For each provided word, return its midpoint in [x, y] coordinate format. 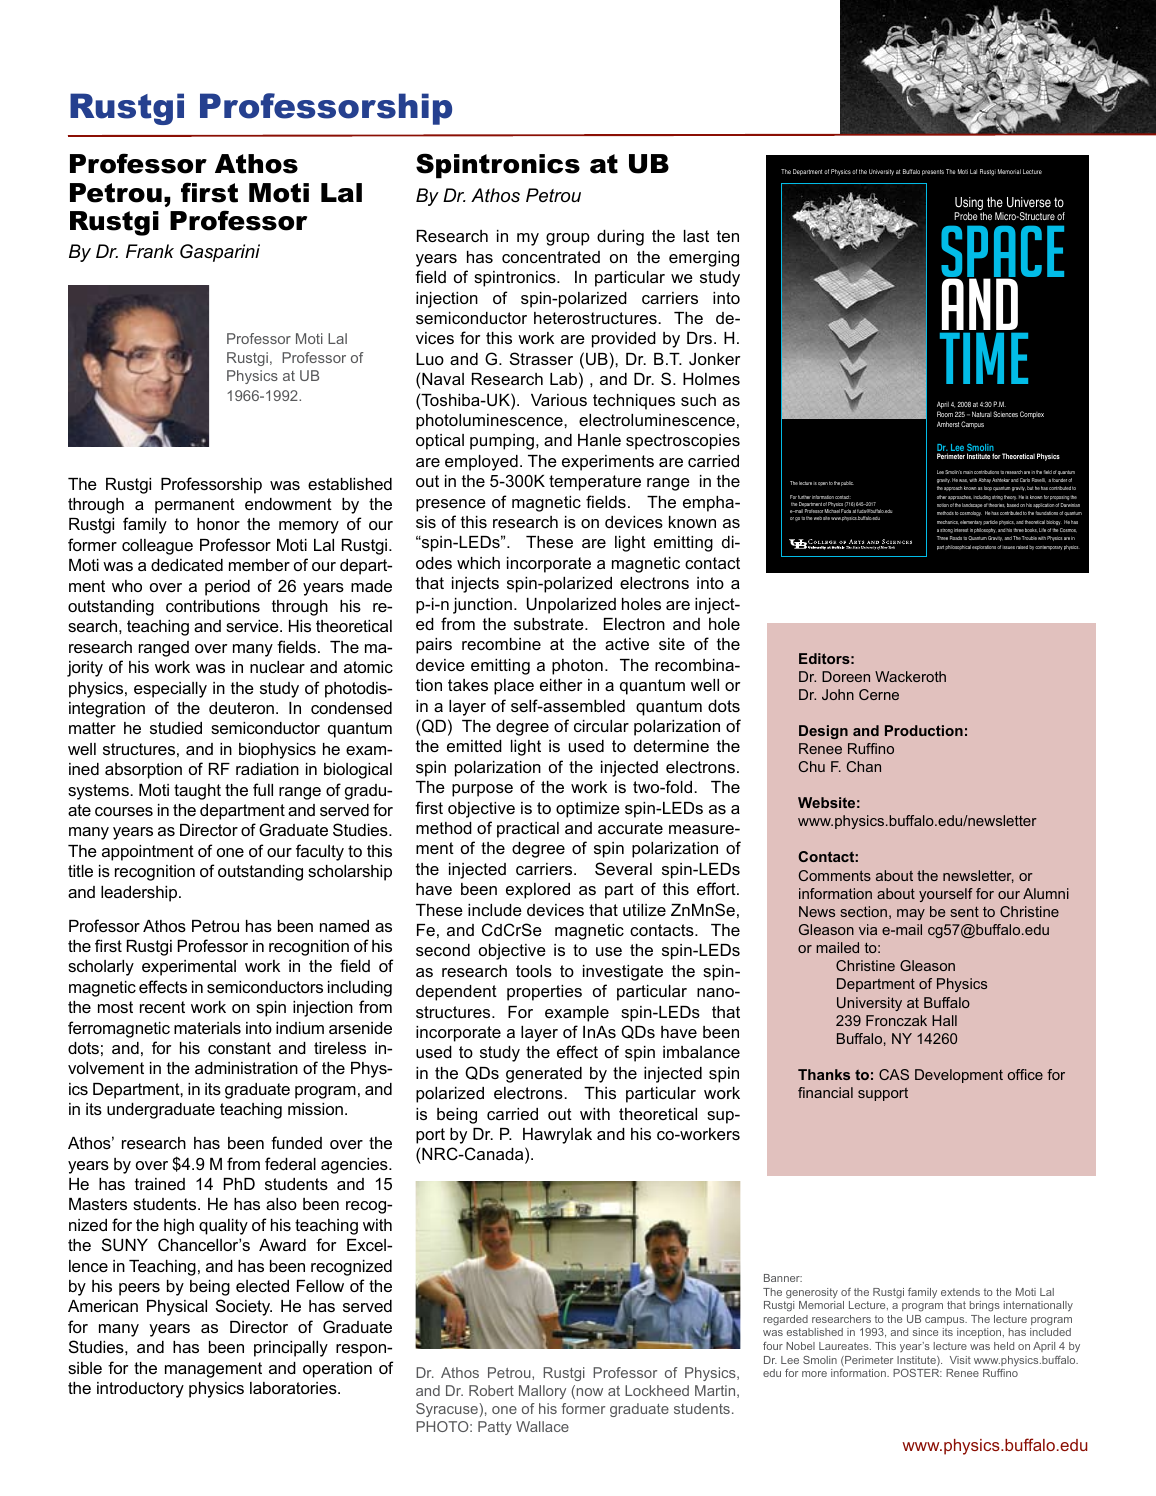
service [253, 626]
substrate [550, 624]
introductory [140, 1390]
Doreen [846, 676]
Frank [150, 251]
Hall [944, 1020]
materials [207, 1028]
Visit [960, 1360]
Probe [966, 216]
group [568, 239]
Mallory [542, 1392]
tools [534, 971]
